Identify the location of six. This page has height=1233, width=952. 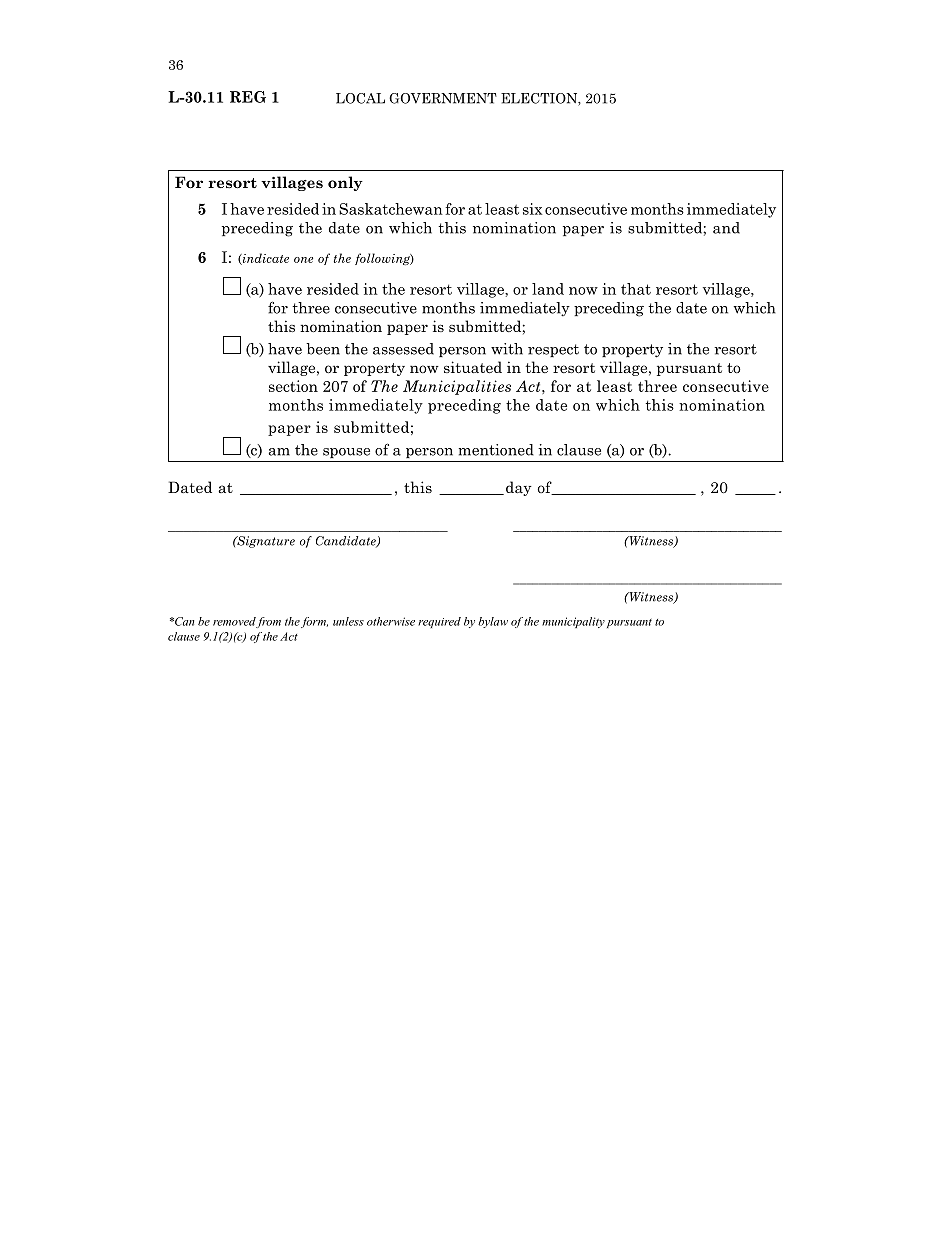
(532, 209).
